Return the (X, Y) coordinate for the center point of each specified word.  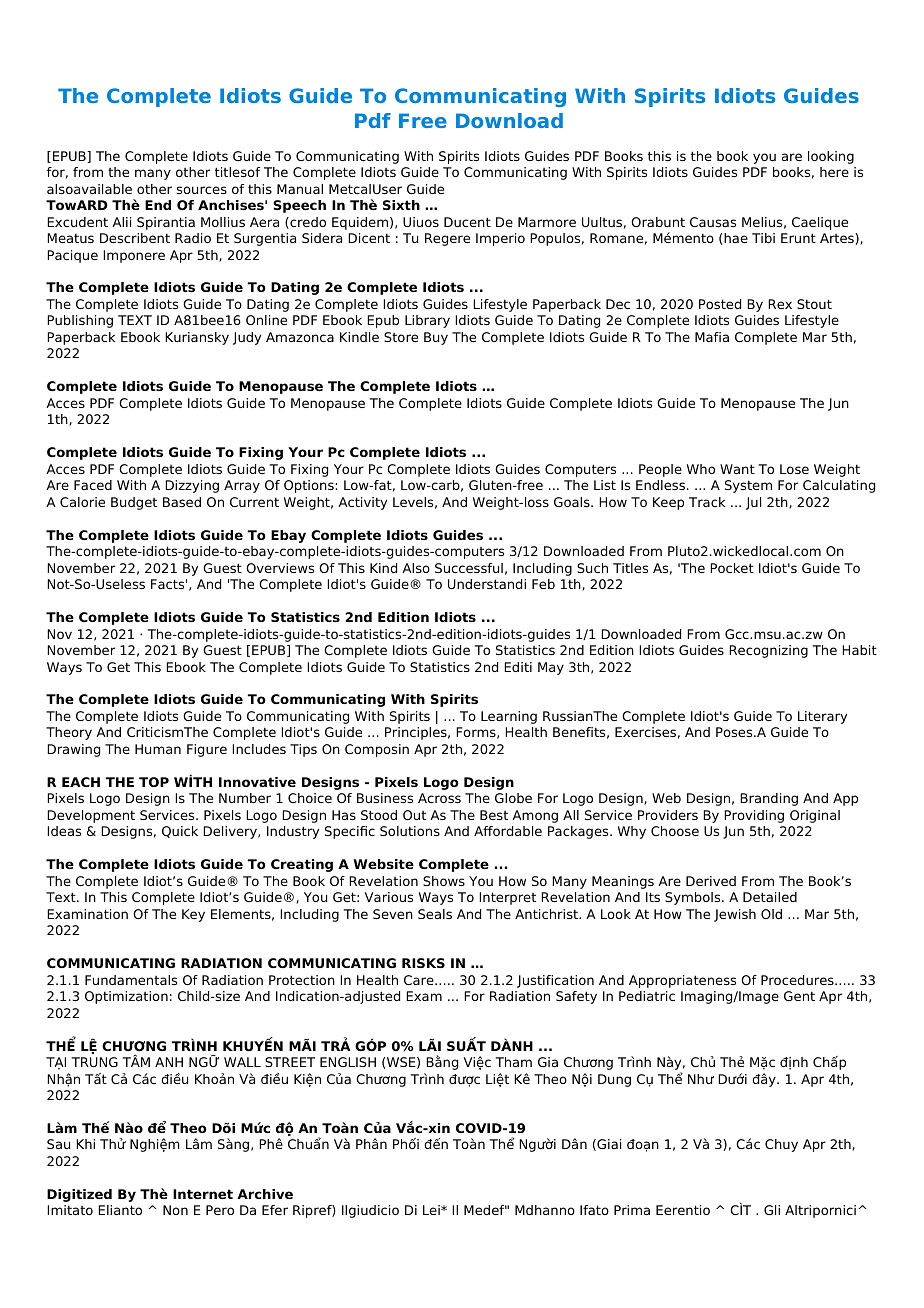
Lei (432, 1210)
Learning (509, 717)
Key (193, 915)
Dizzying (192, 486)
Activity (362, 503)
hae (736, 238)
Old (771, 914)
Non (175, 1210)
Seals (435, 914)
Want (737, 469)
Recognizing (768, 651)
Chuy (781, 1145)
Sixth (401, 205)
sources (201, 190)
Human (158, 749)
